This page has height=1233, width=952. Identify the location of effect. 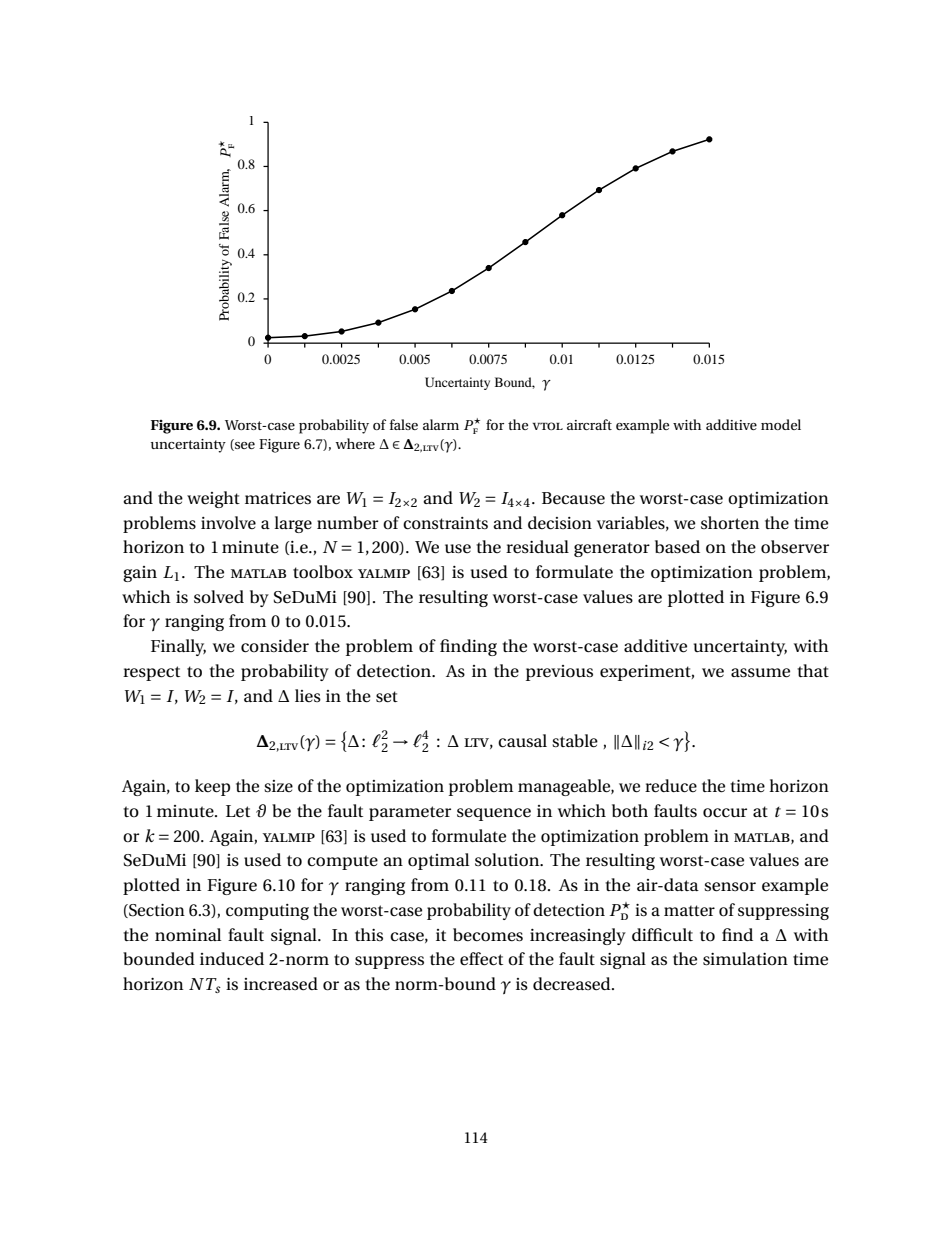
(481, 959).
